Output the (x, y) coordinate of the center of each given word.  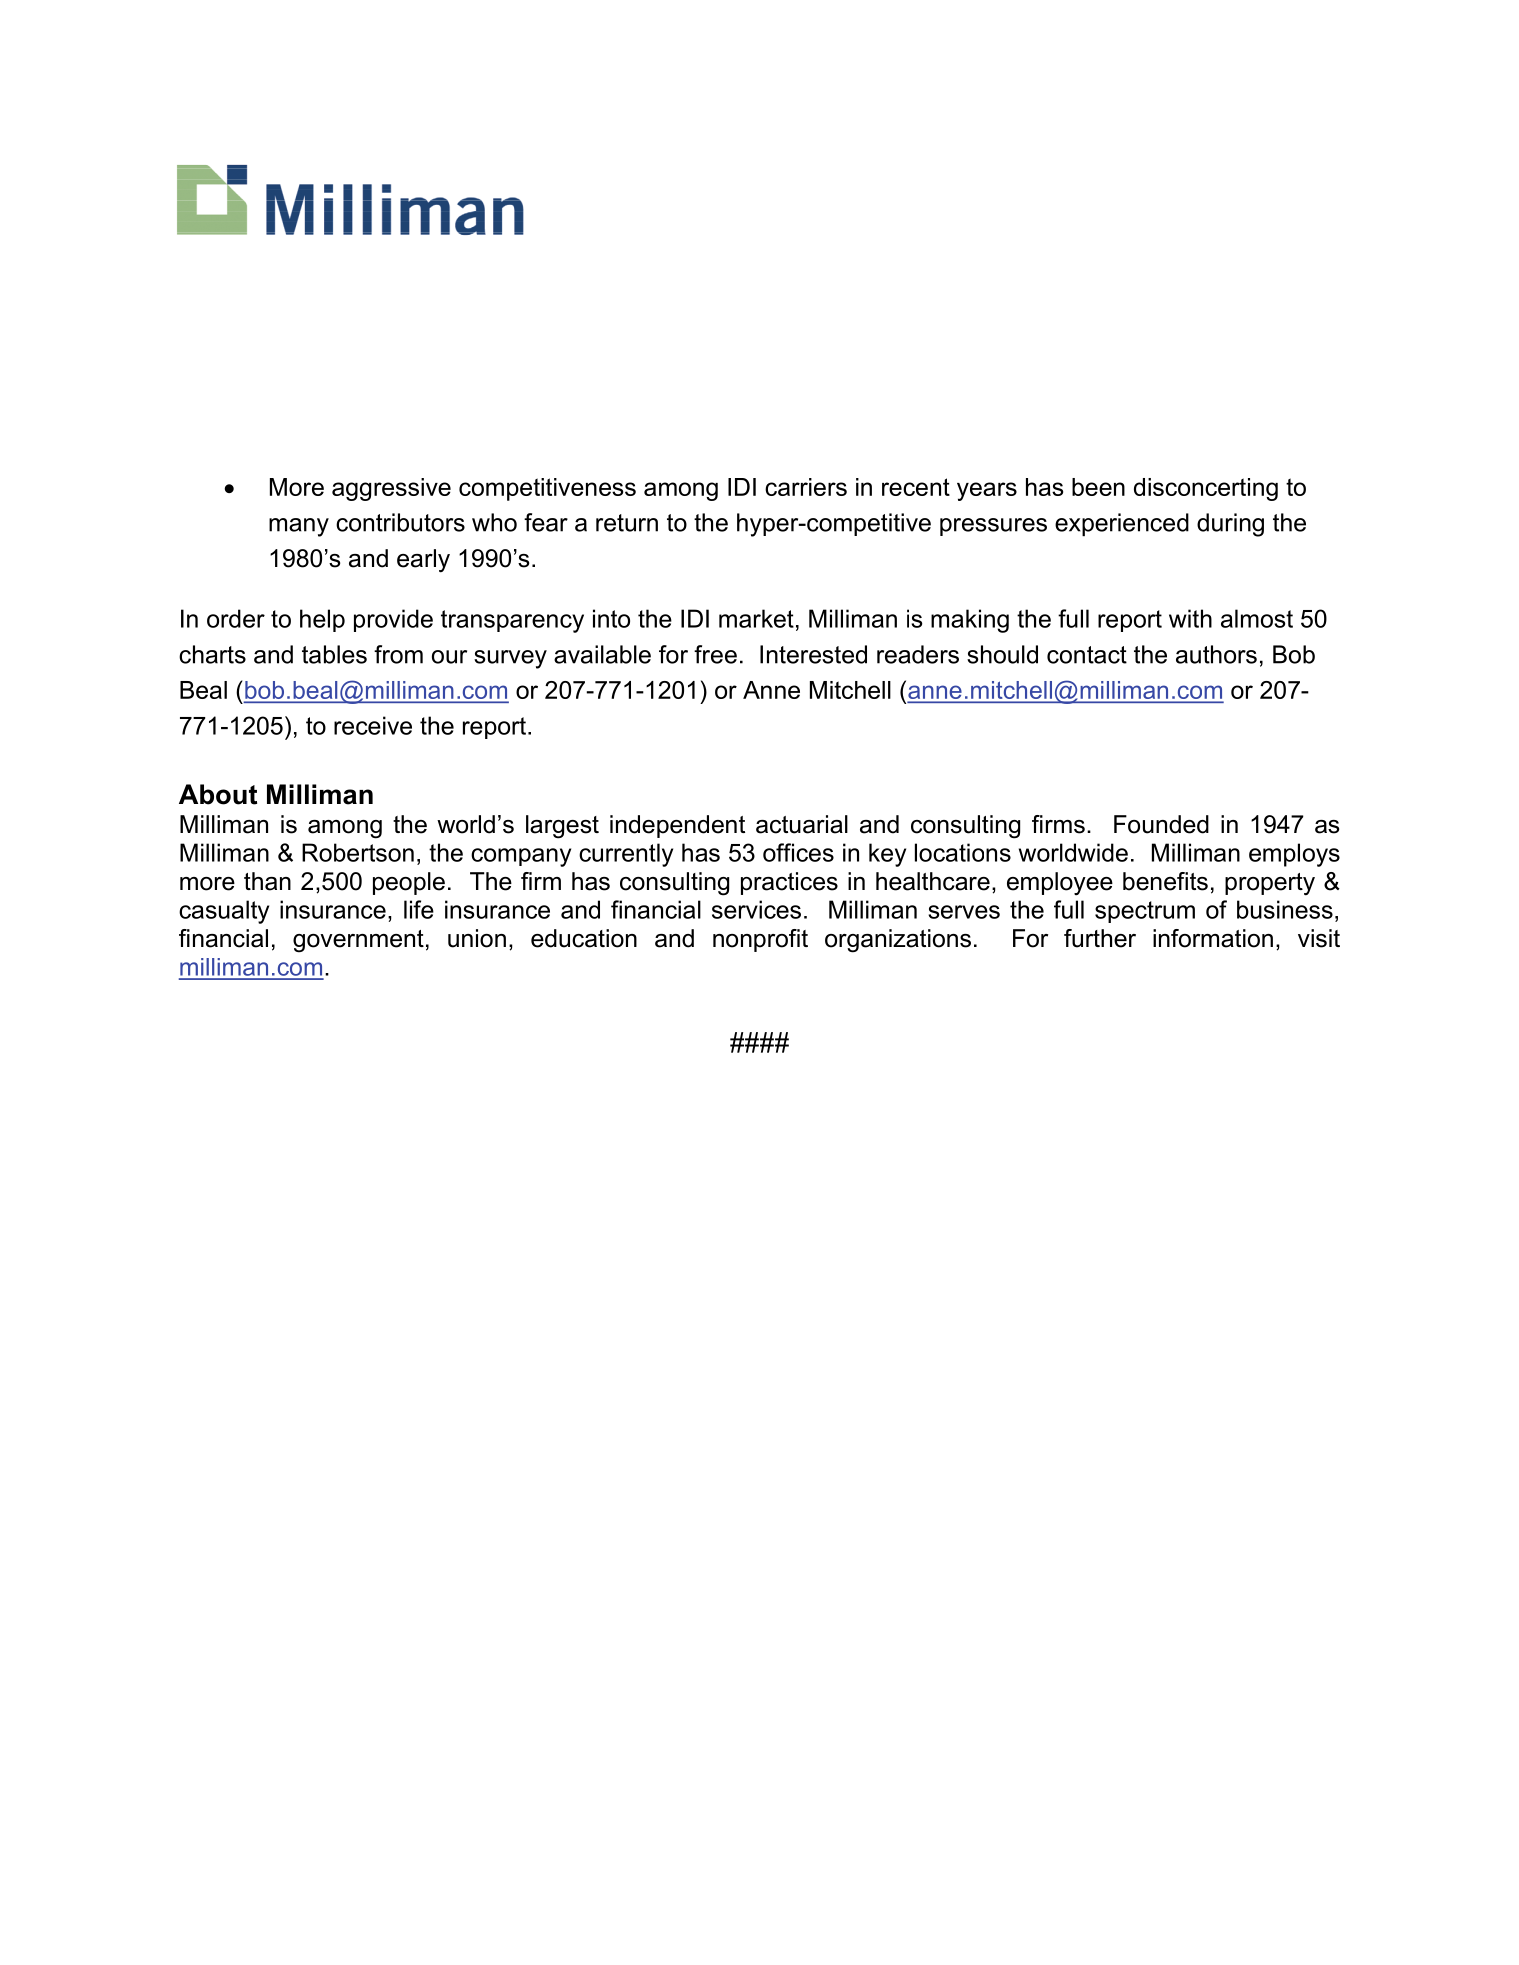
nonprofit (760, 940)
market (756, 618)
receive (373, 725)
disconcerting (1206, 489)
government (358, 941)
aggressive (391, 489)
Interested (813, 654)
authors (1216, 654)
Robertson (358, 852)
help (322, 620)
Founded (1161, 824)
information (1213, 938)
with (1190, 618)
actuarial (802, 824)
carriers (806, 487)
